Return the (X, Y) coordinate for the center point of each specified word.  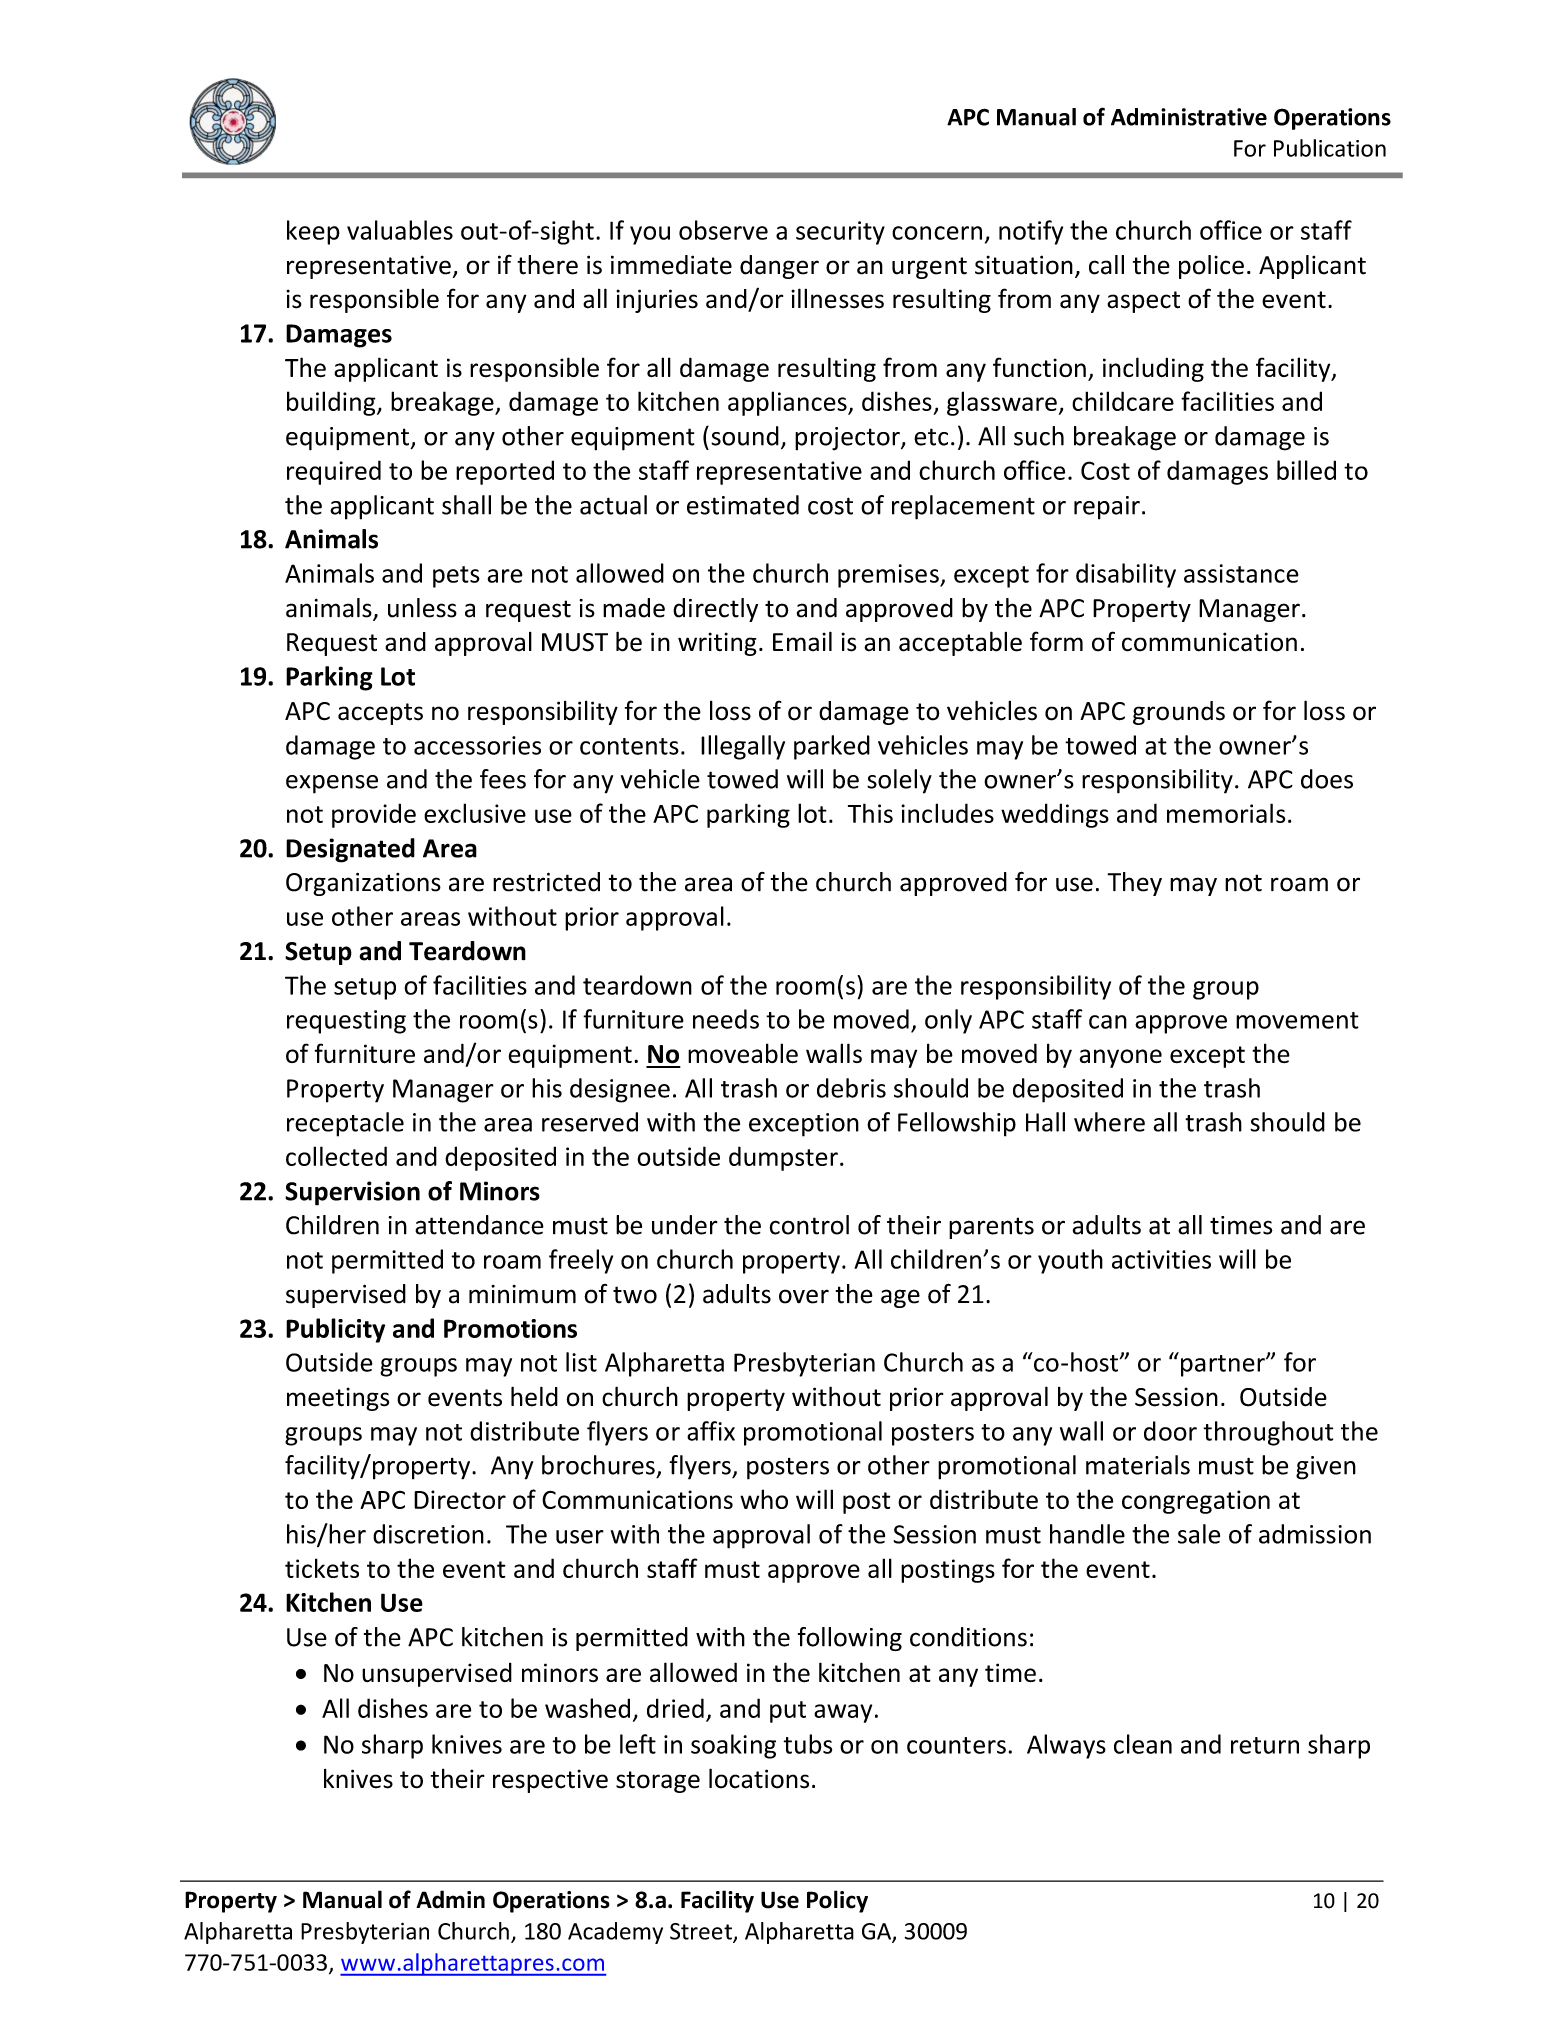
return (1265, 1745)
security (840, 233)
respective (550, 1781)
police (1211, 267)
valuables (400, 230)
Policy (837, 1901)
